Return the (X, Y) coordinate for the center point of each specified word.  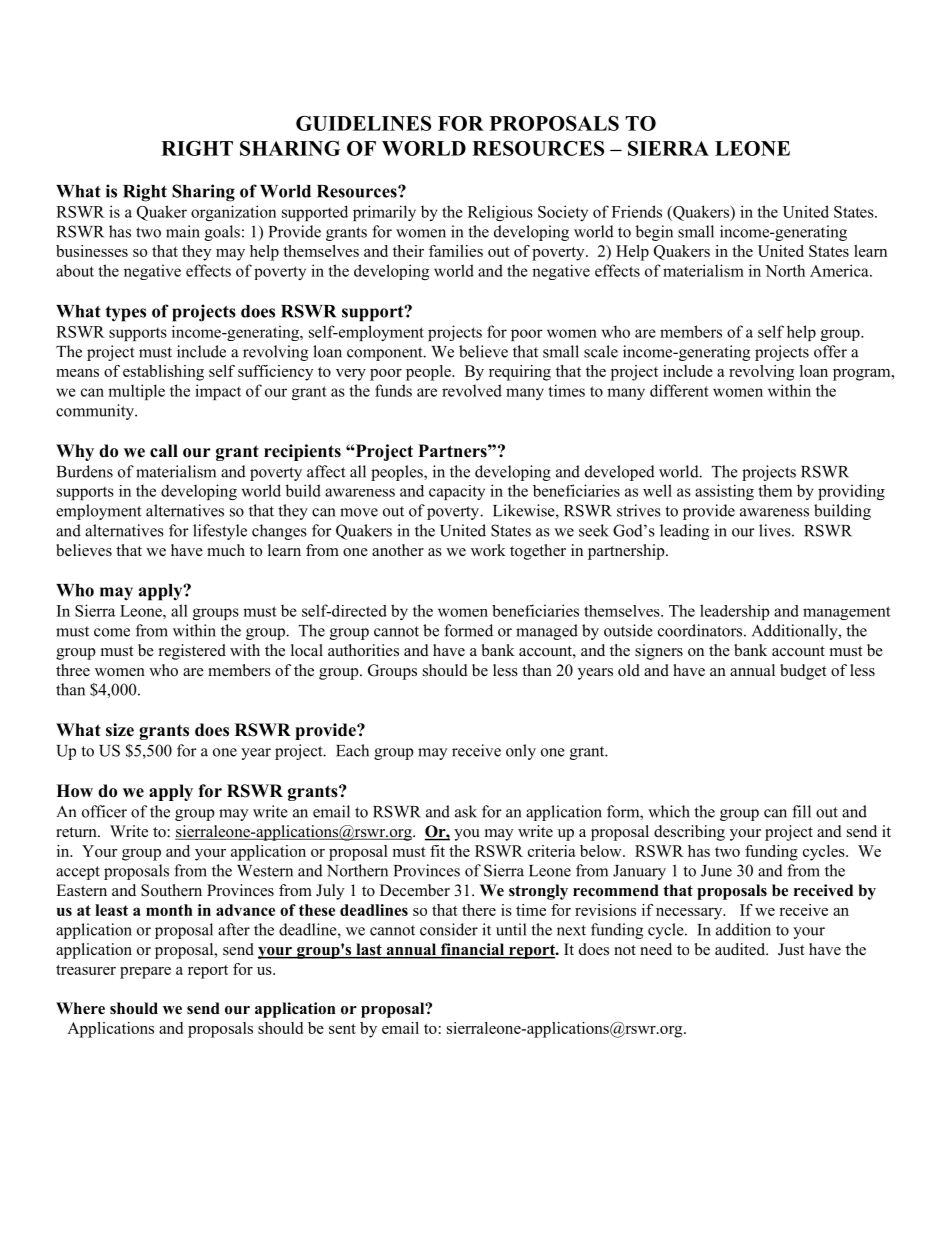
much (226, 550)
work (488, 550)
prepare (145, 973)
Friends (637, 211)
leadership (735, 612)
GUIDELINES (363, 123)
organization (233, 213)
